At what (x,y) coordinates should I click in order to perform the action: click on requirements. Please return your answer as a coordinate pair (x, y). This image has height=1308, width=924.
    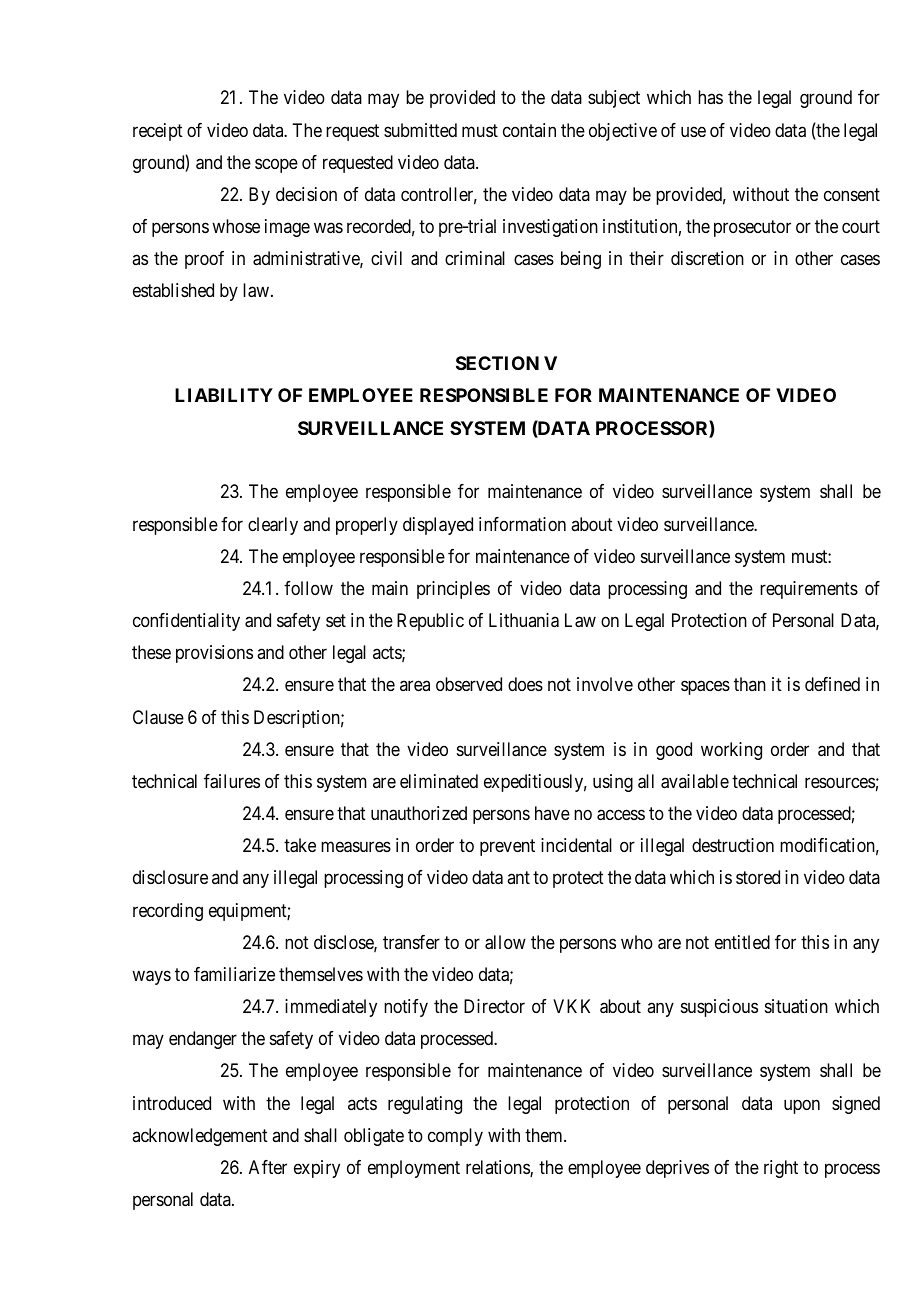
    Looking at the image, I should click on (809, 590).
